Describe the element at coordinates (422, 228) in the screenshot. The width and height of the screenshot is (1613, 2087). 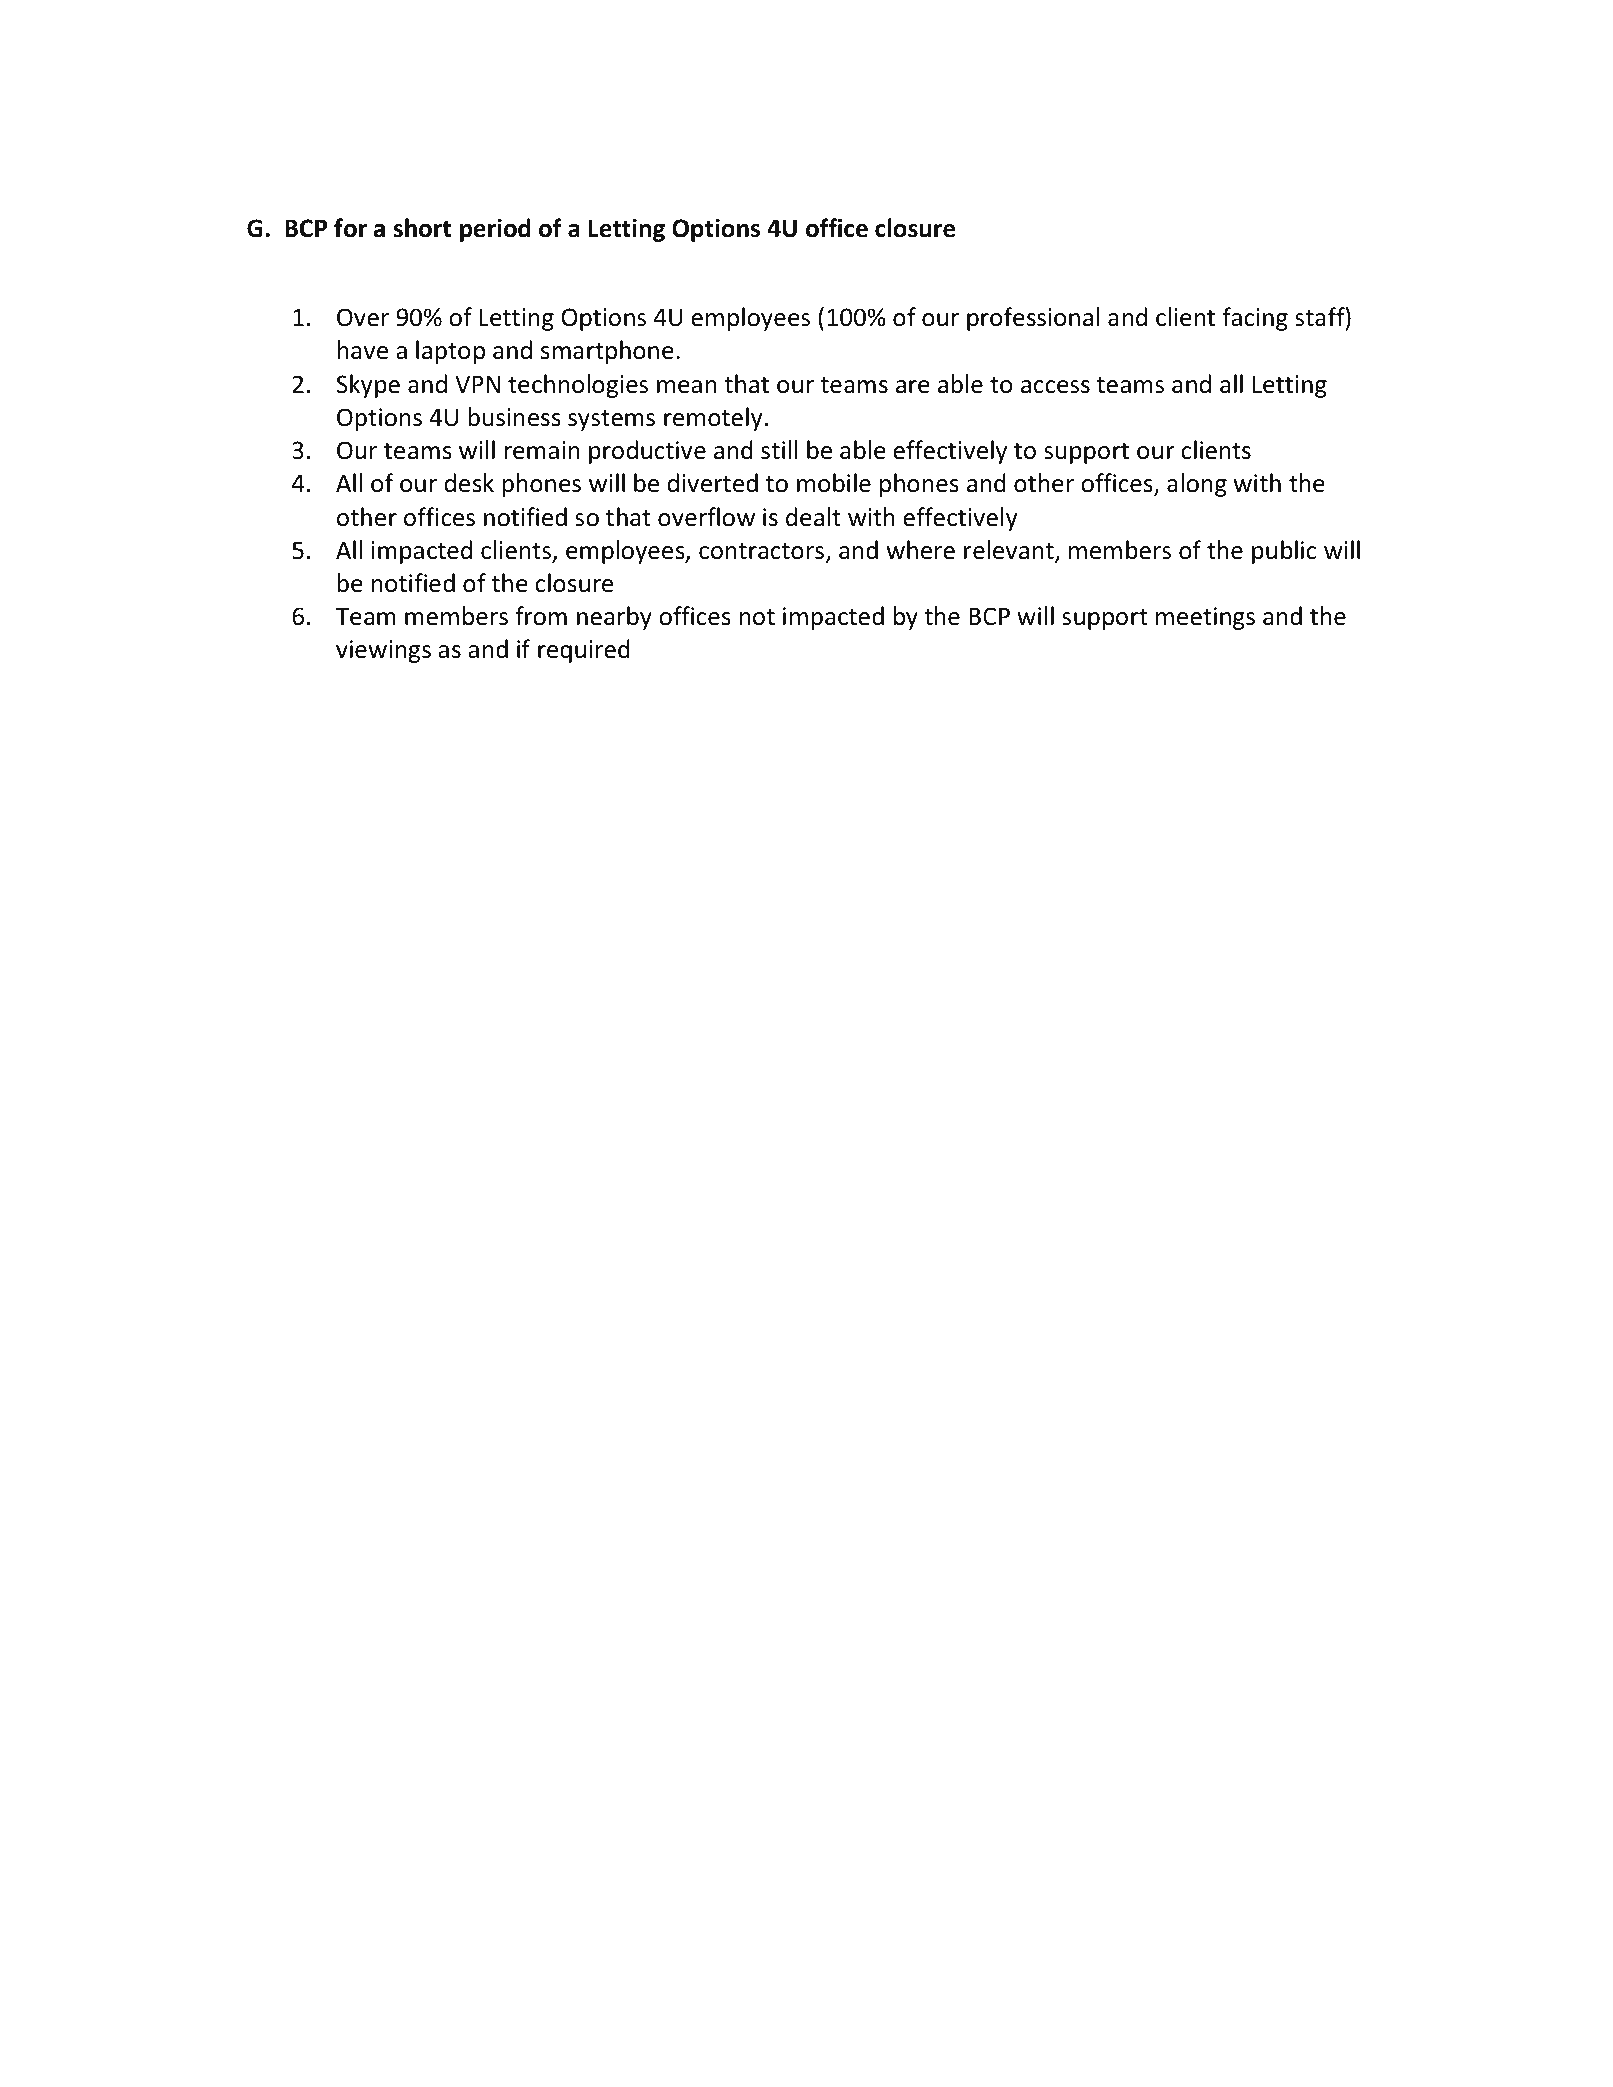
I see `short` at that location.
